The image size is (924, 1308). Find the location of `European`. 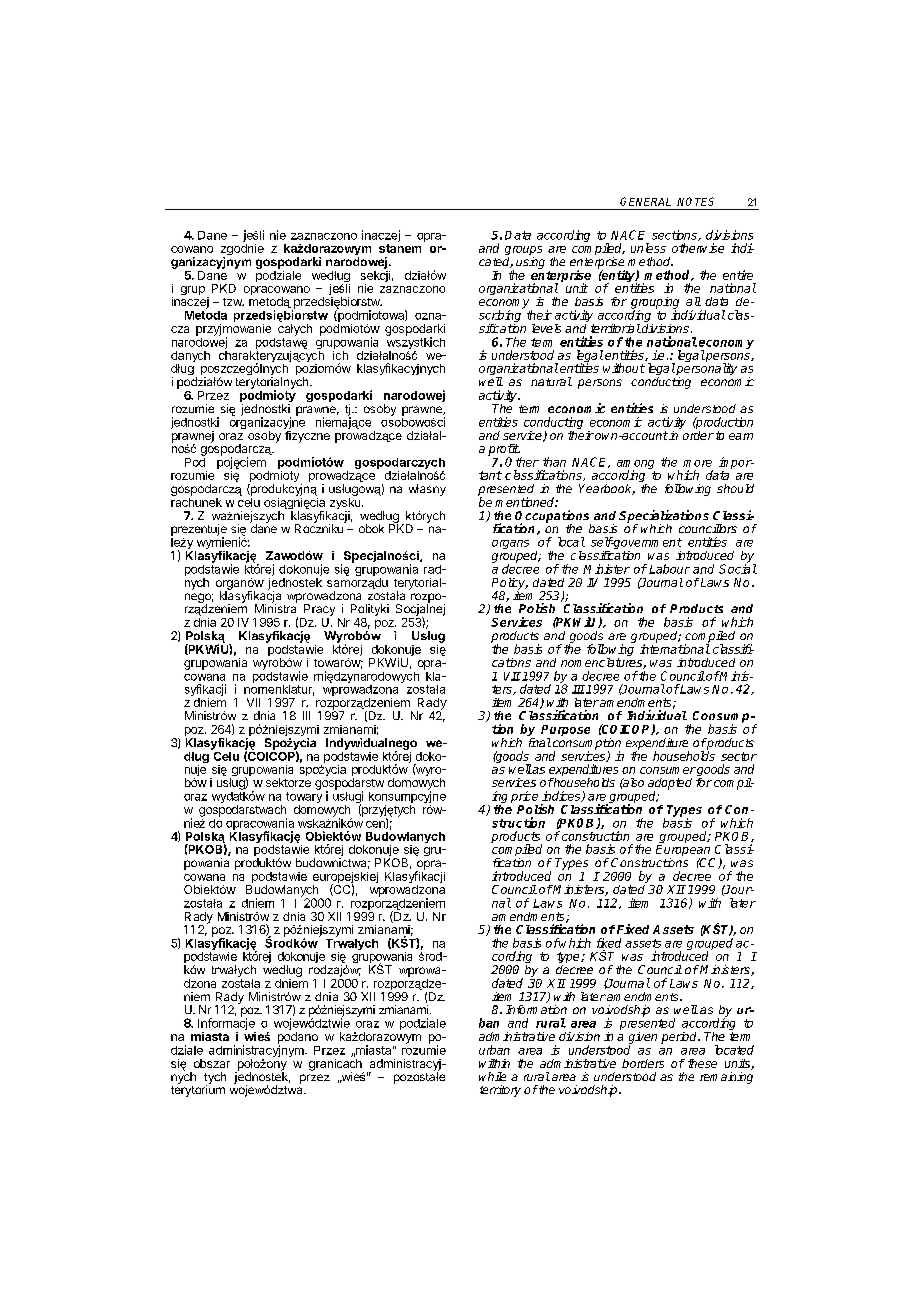

European is located at coordinates (684, 852).
